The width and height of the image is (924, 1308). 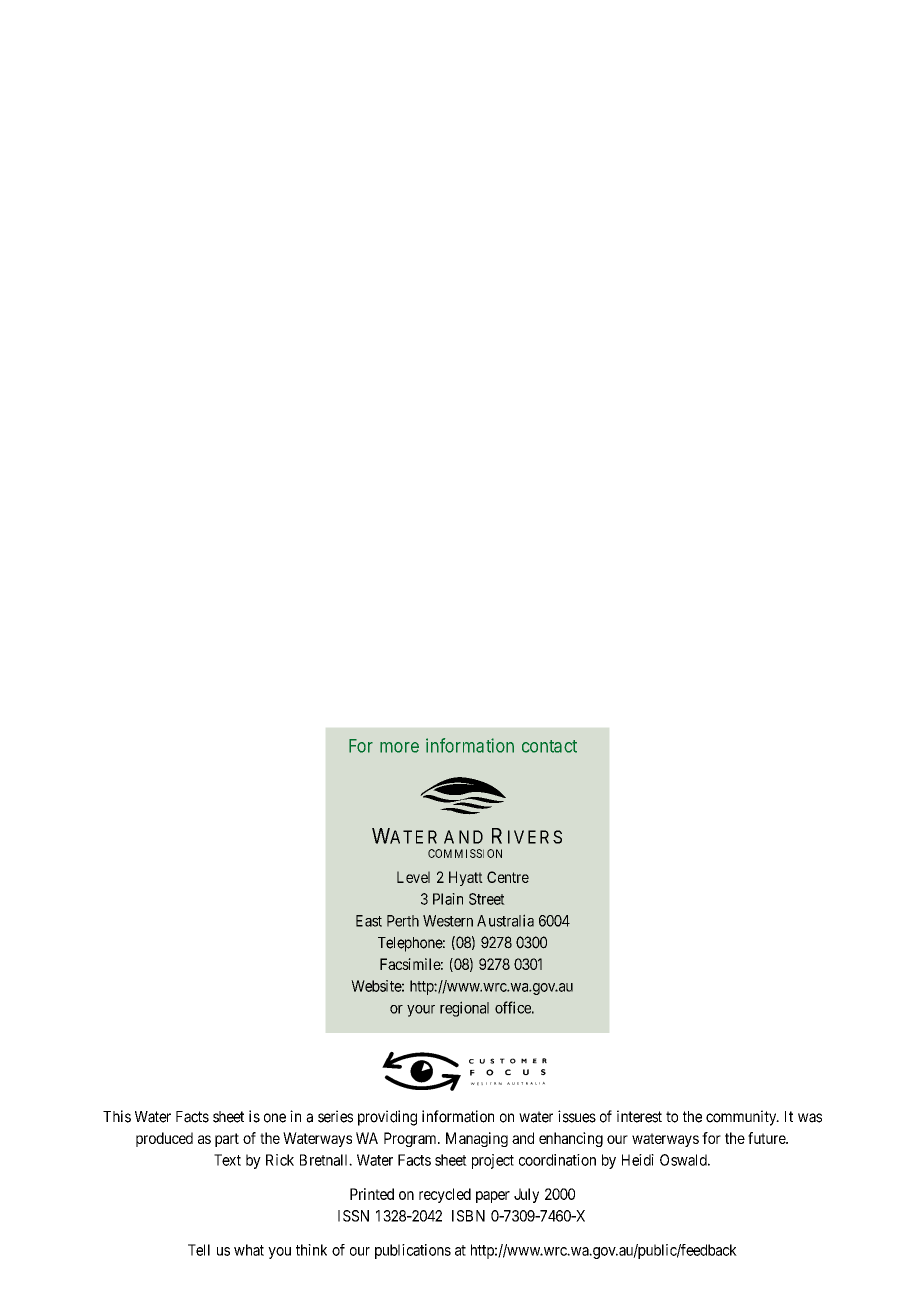 I want to click on Tell, so click(x=199, y=1250).
